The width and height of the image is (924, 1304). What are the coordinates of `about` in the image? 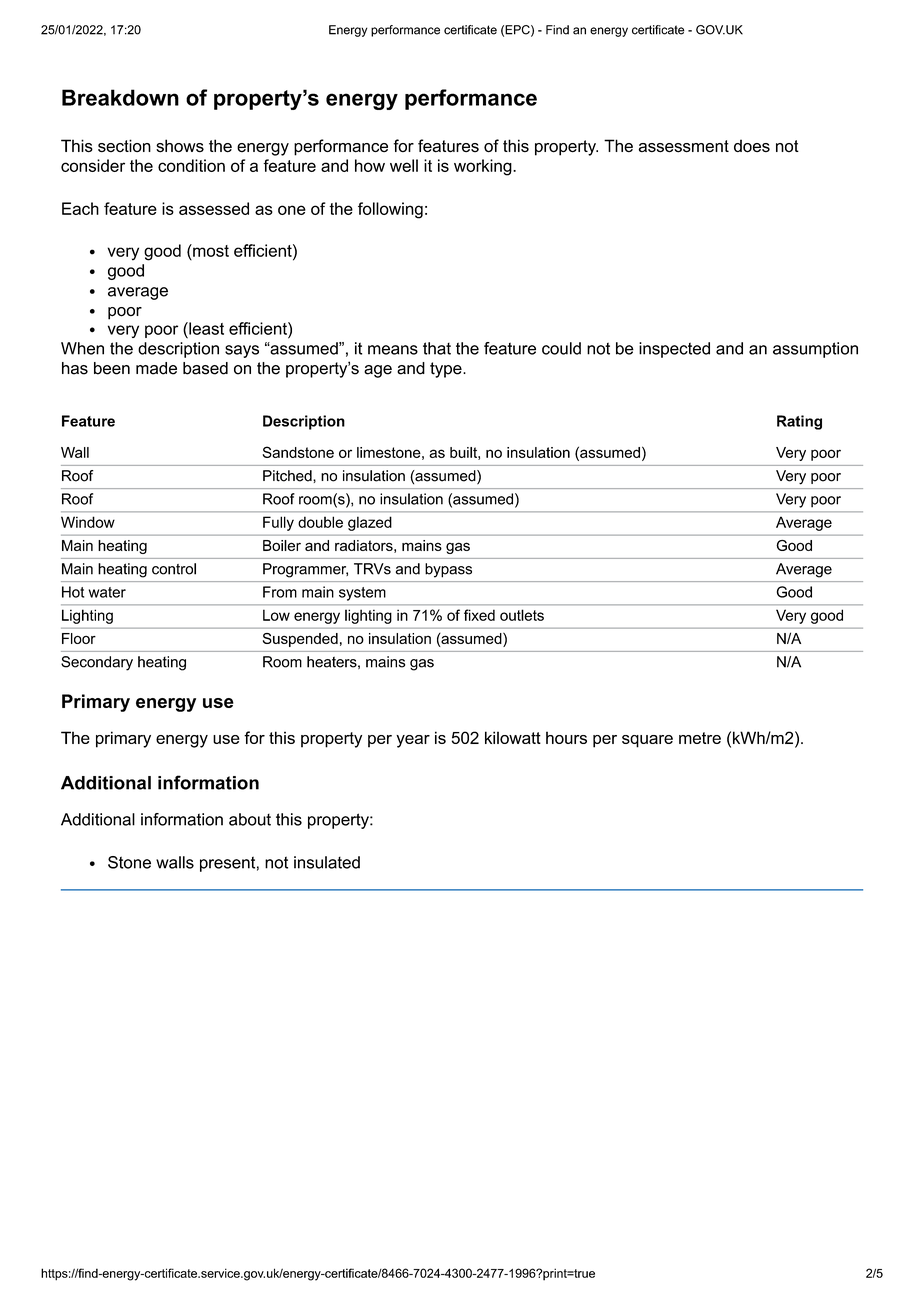 It's located at (250, 819).
